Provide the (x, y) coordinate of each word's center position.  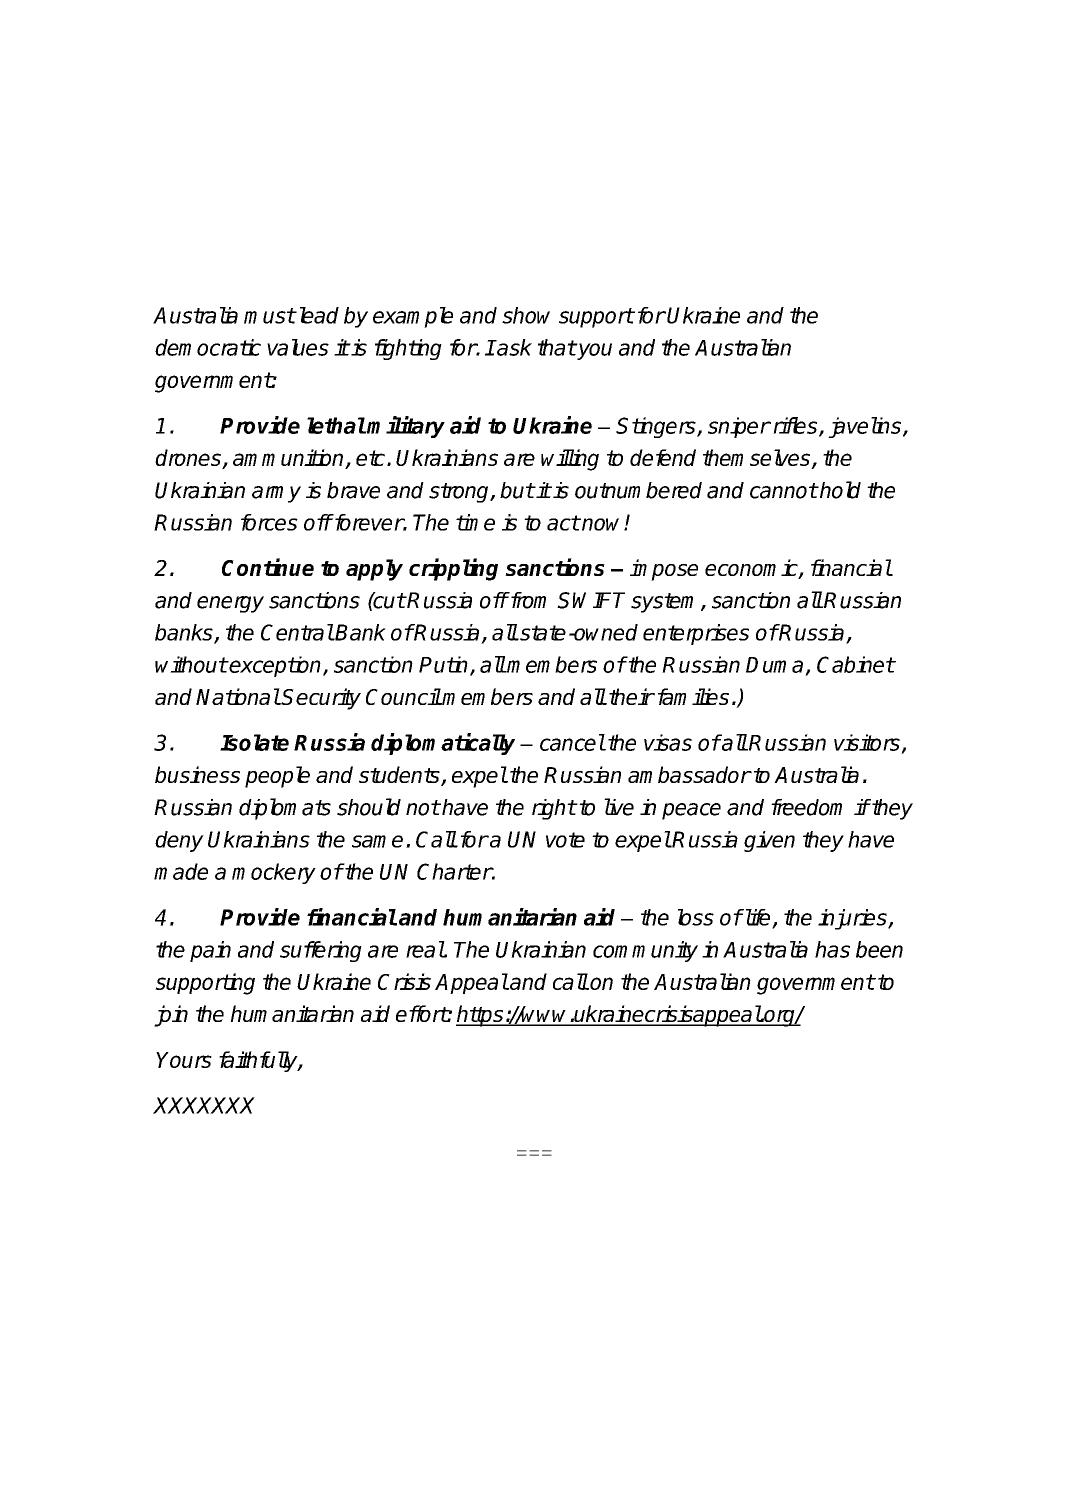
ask (513, 347)
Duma (774, 665)
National (238, 696)
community (645, 951)
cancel (572, 742)
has (832, 949)
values (298, 347)
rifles (796, 426)
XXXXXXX (204, 1105)
